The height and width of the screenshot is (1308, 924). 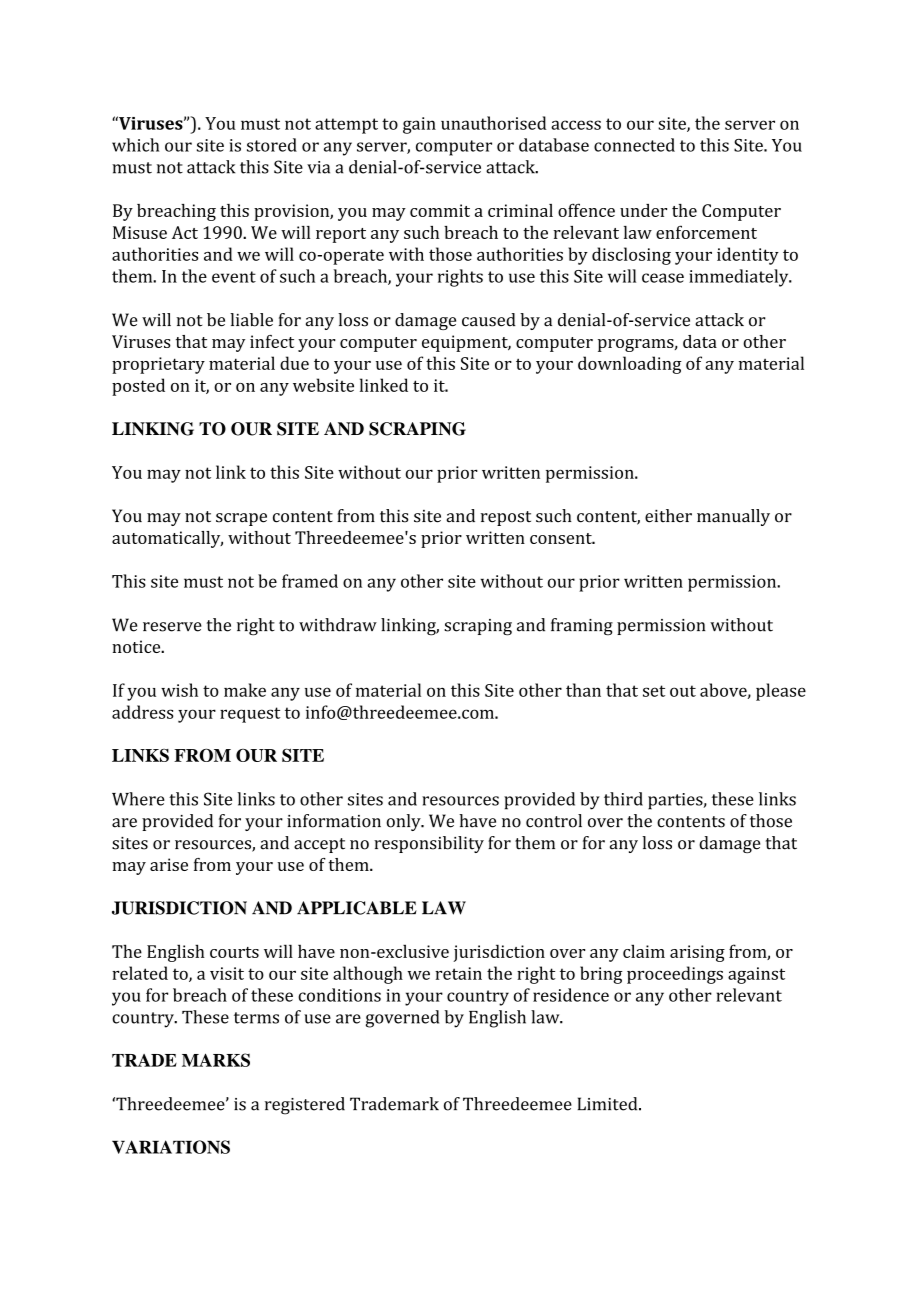 What do you see at coordinates (272, 145) in the screenshot?
I see `stored` at bounding box center [272, 145].
